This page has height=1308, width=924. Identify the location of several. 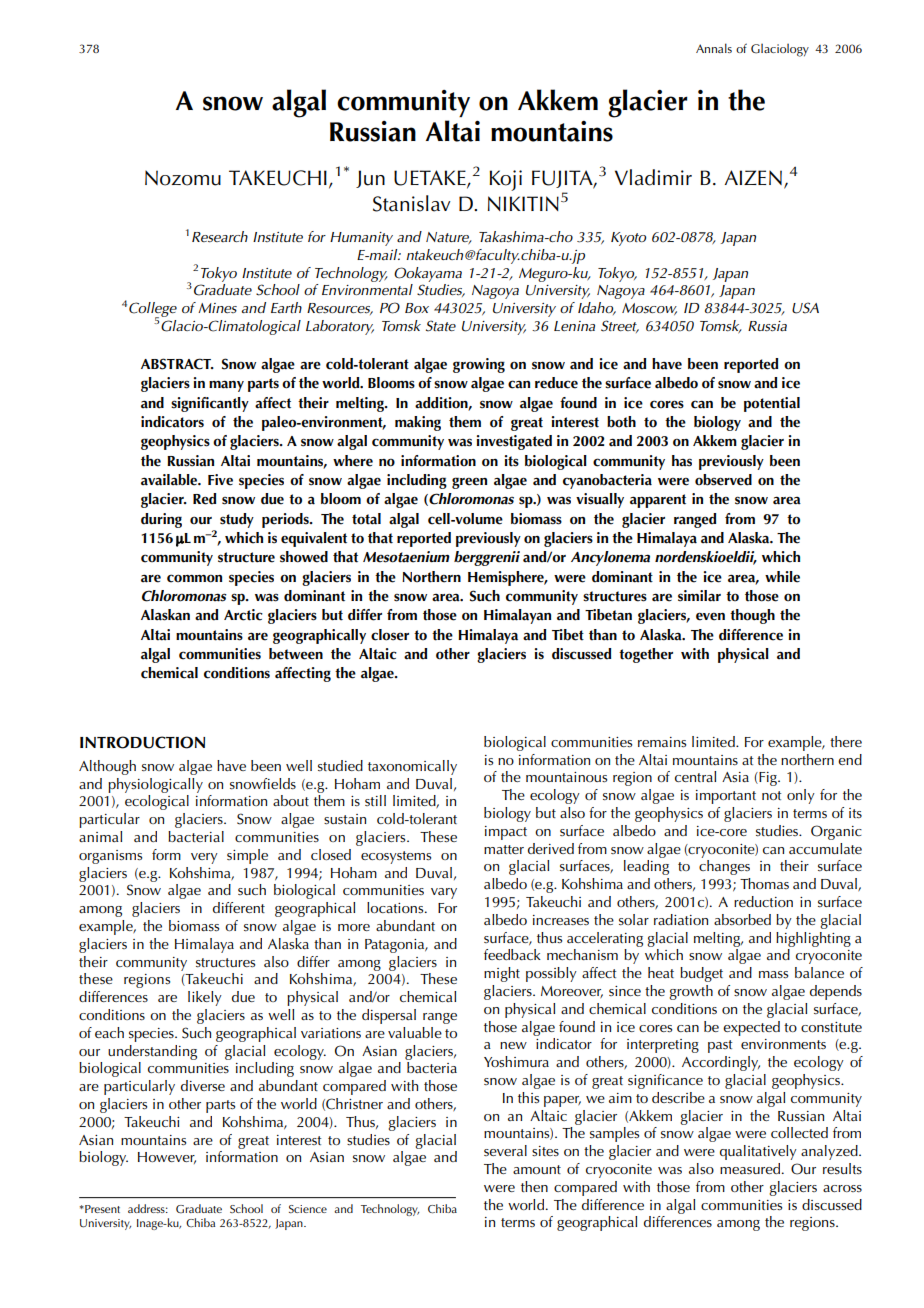
(505, 1150).
